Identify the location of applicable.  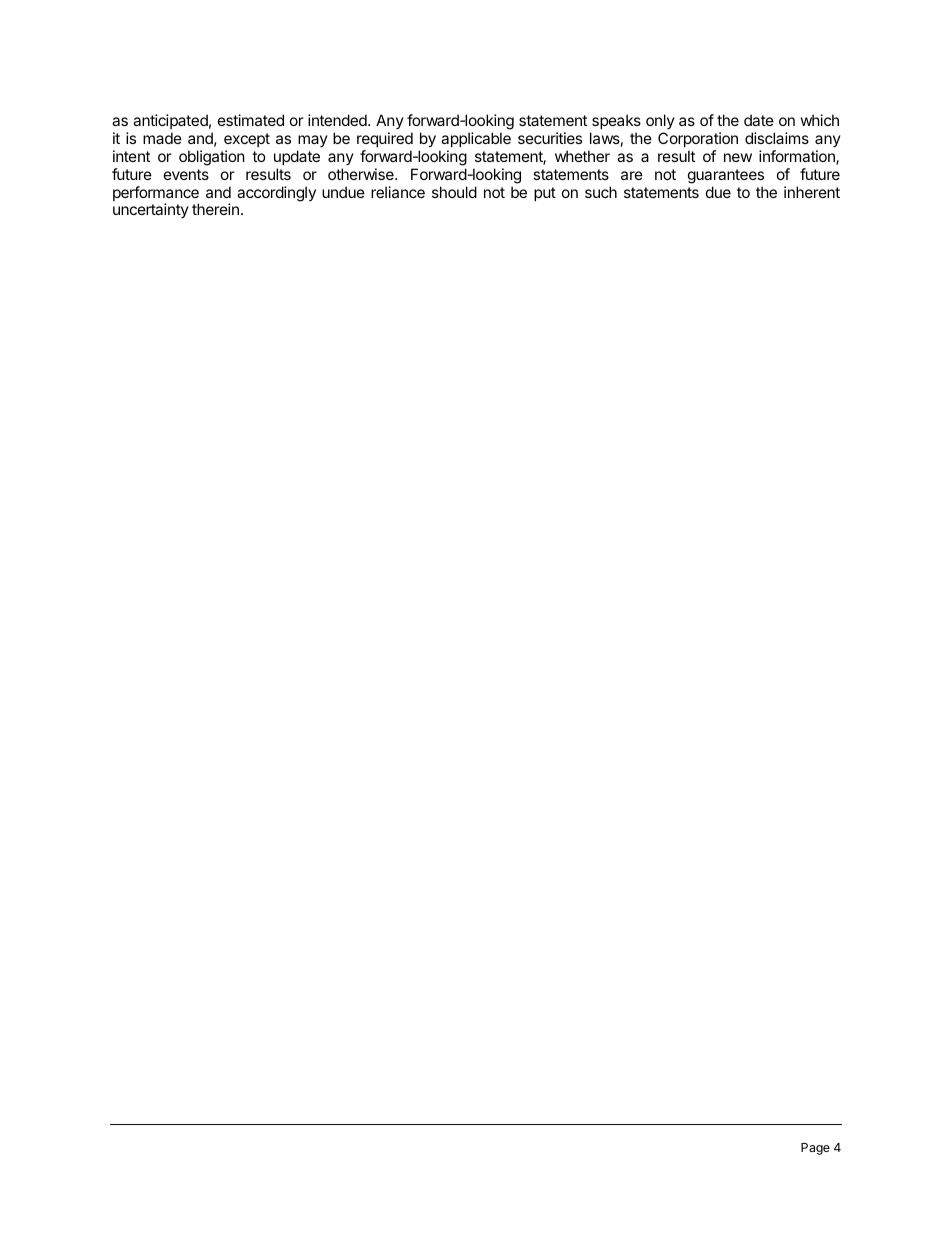
(476, 139).
